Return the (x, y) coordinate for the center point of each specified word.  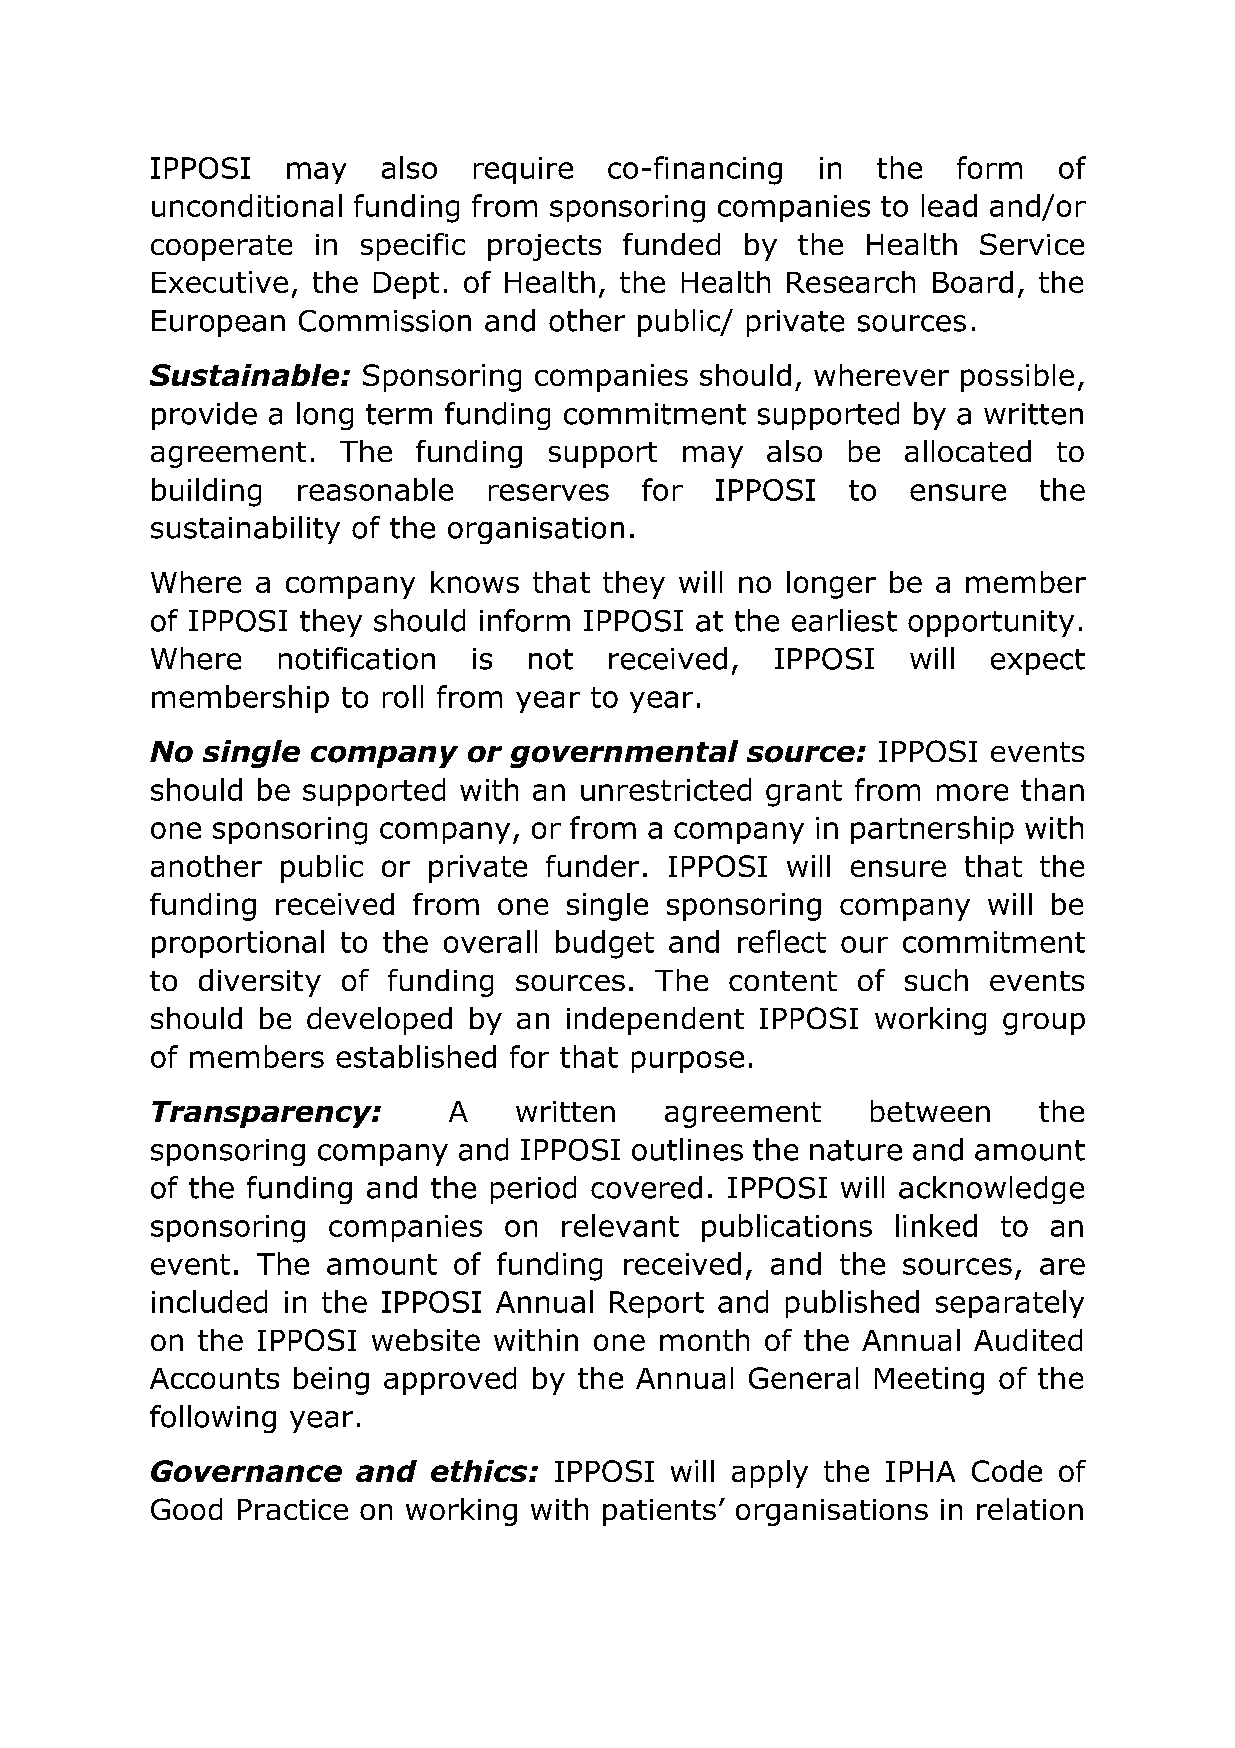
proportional (238, 944)
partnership (932, 830)
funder (592, 866)
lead (949, 205)
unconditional (247, 205)
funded (671, 244)
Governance (246, 1471)
